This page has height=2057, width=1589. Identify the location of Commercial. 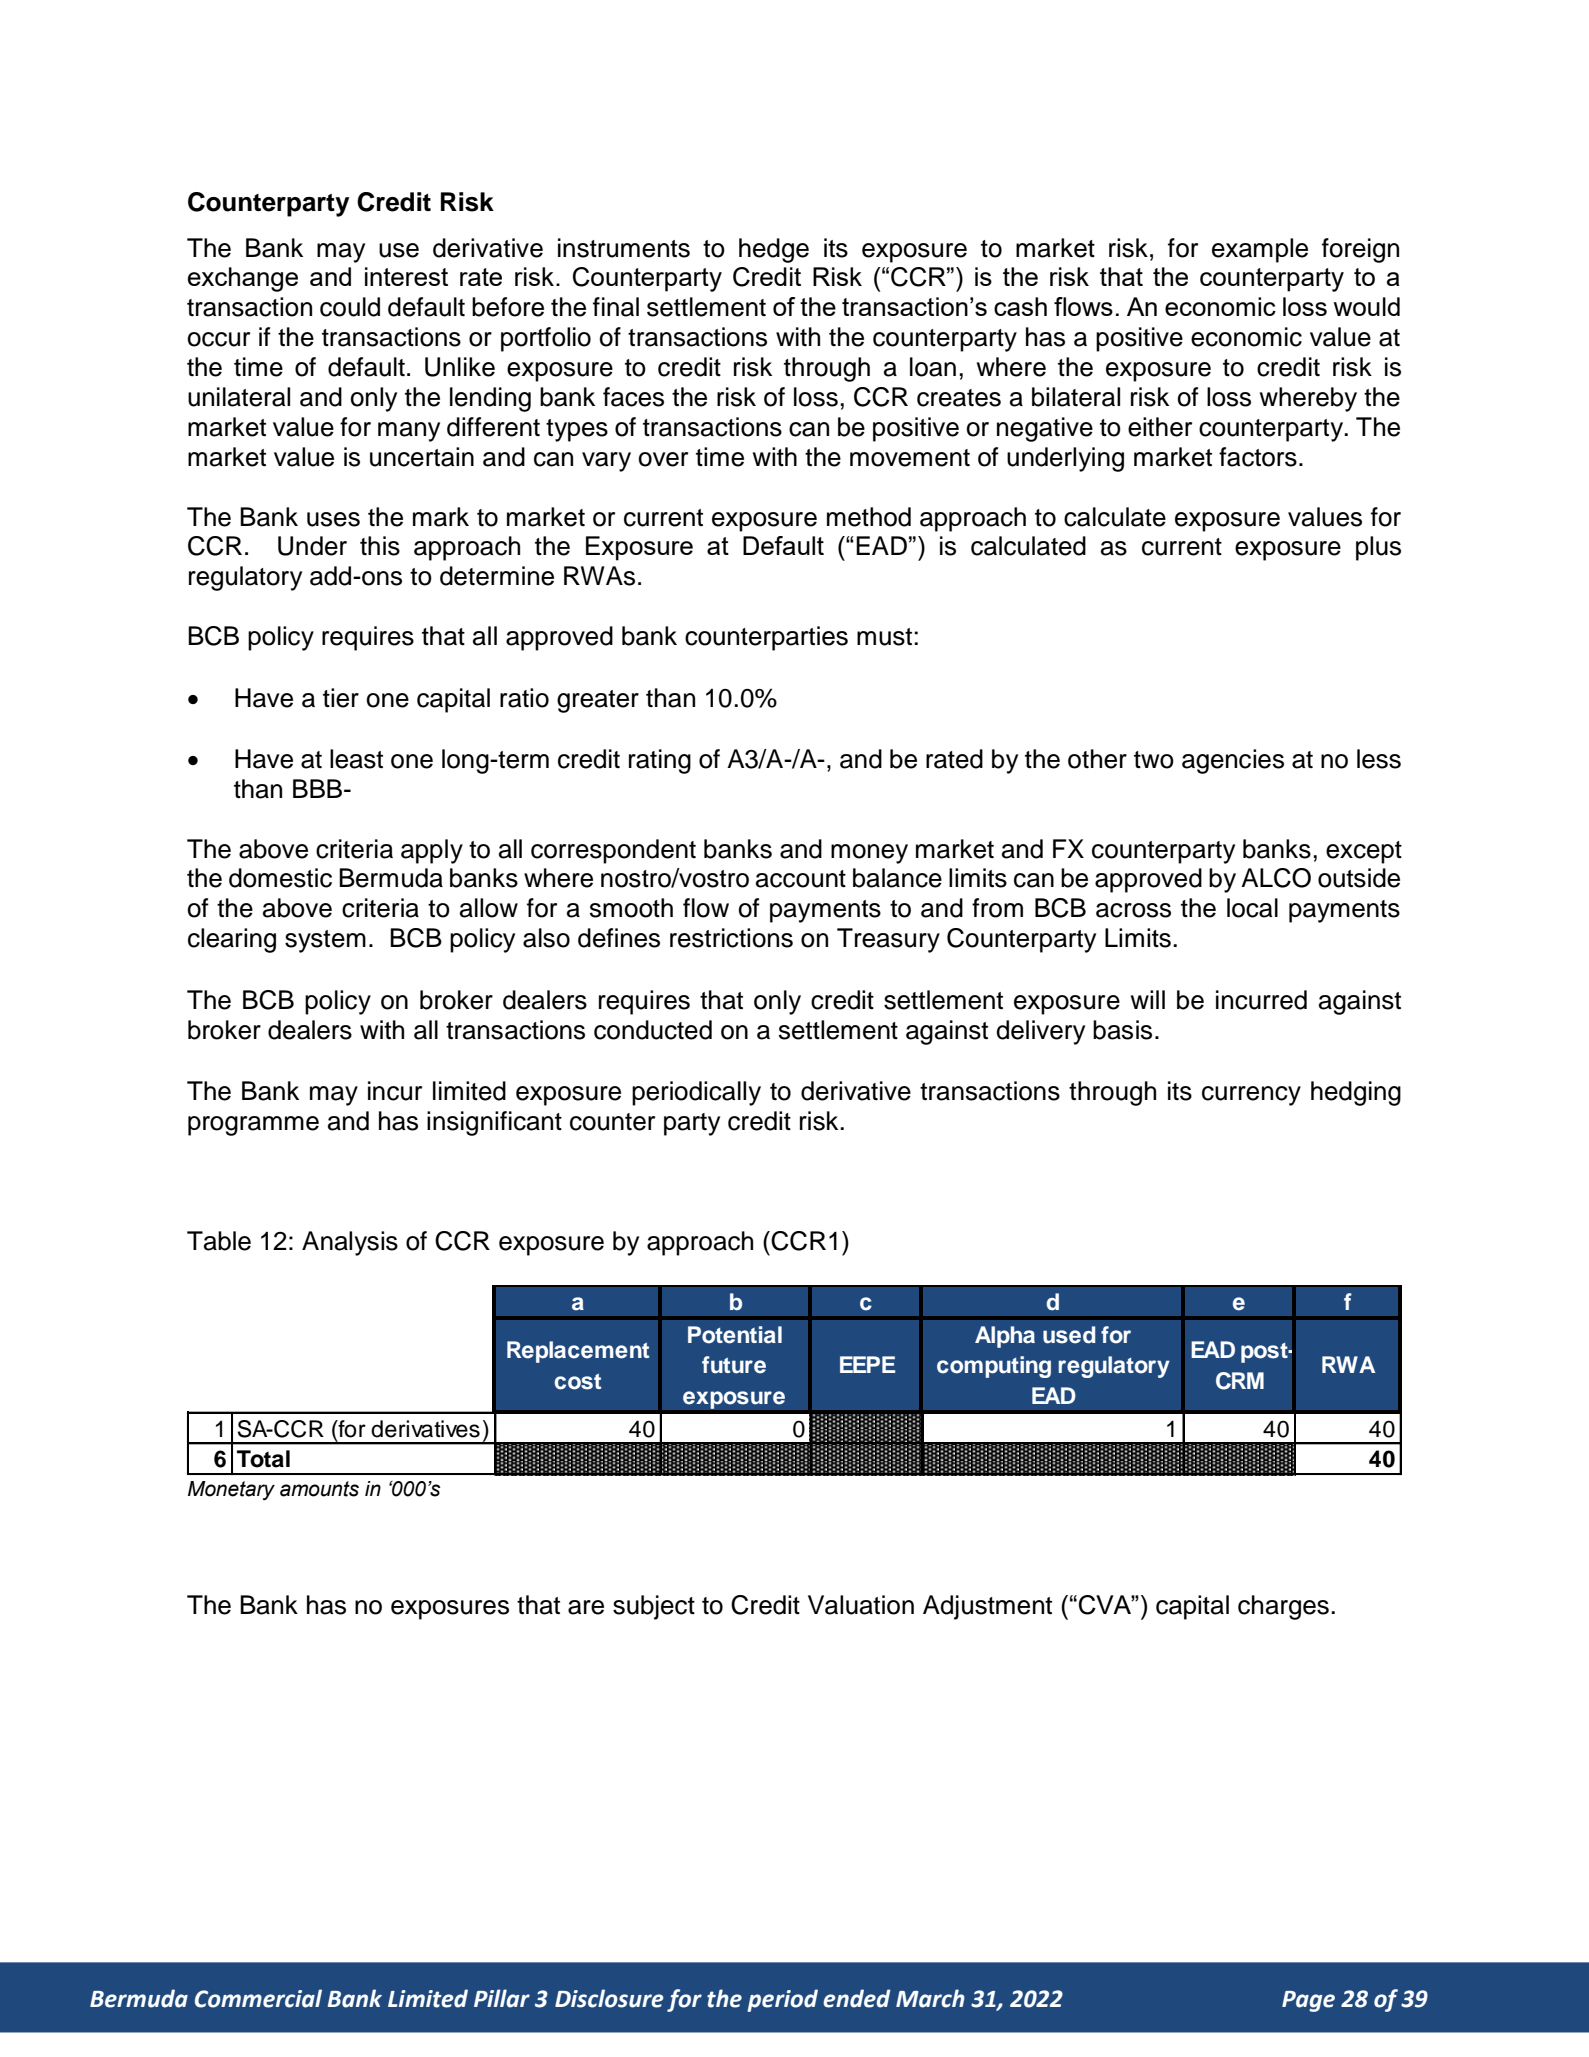
(258, 1998).
